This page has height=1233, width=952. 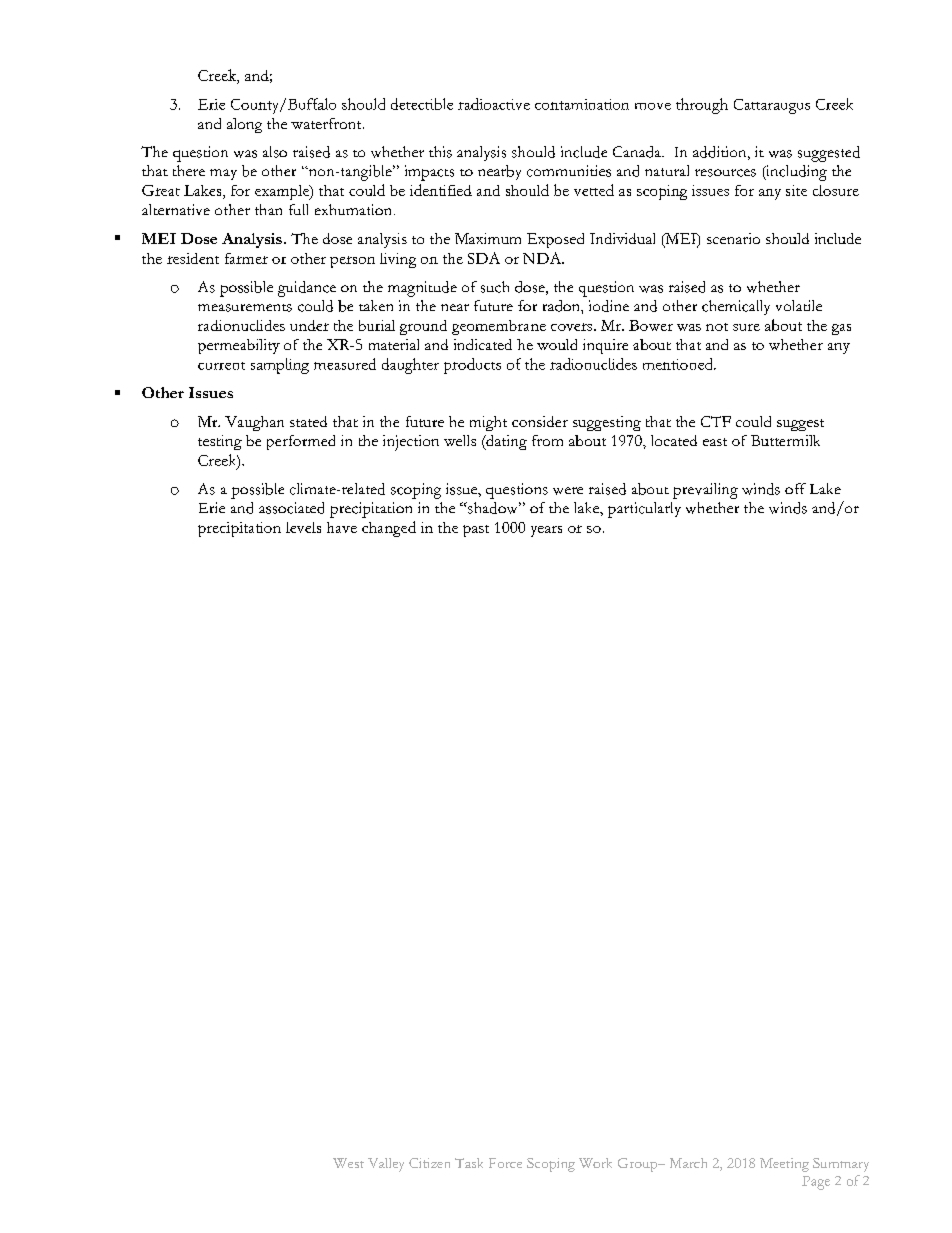 What do you see at coordinates (725, 173) in the page?
I see `resources` at bounding box center [725, 173].
